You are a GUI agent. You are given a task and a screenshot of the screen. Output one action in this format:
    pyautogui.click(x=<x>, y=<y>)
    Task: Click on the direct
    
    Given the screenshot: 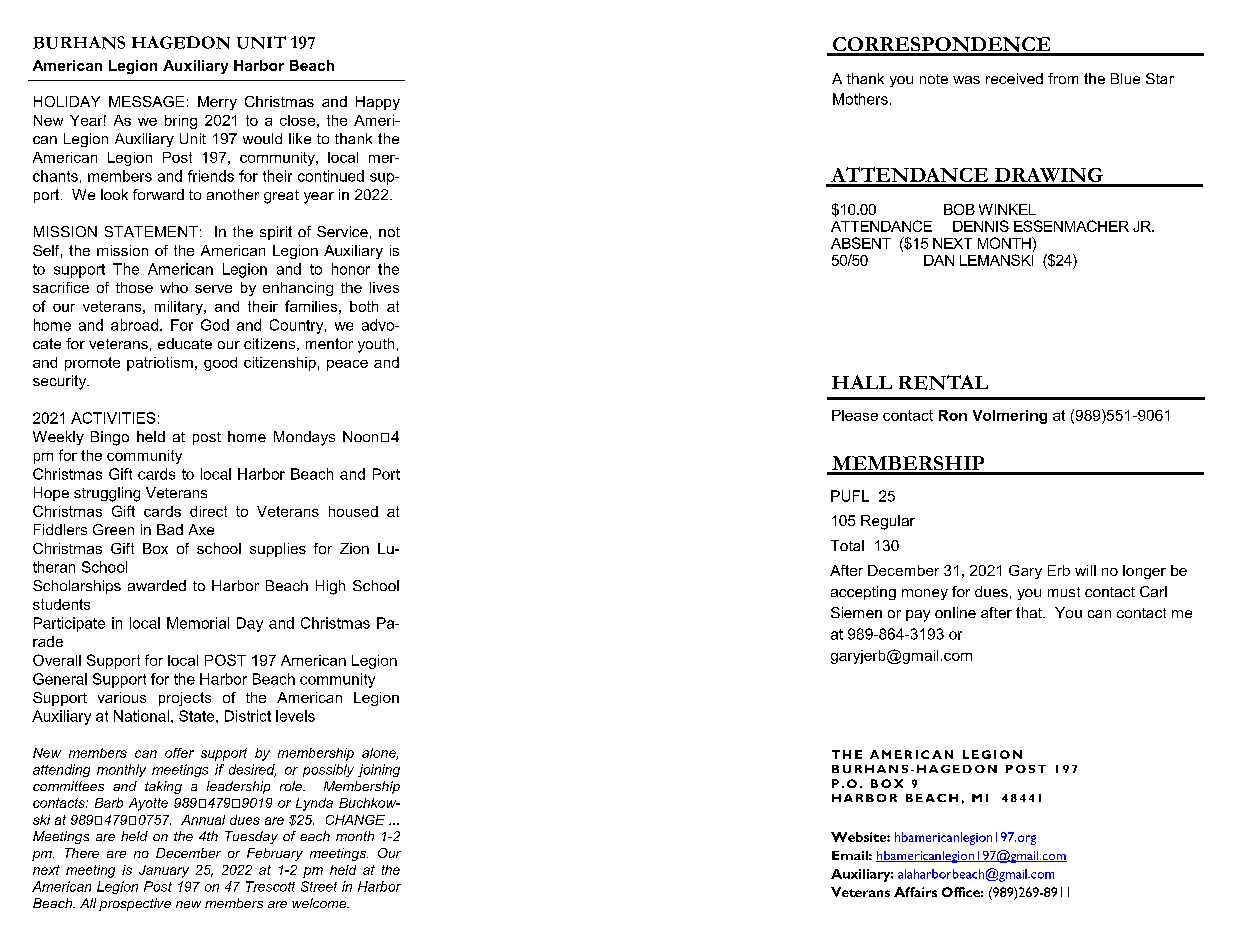 What is the action you would take?
    pyautogui.click(x=208, y=511)
